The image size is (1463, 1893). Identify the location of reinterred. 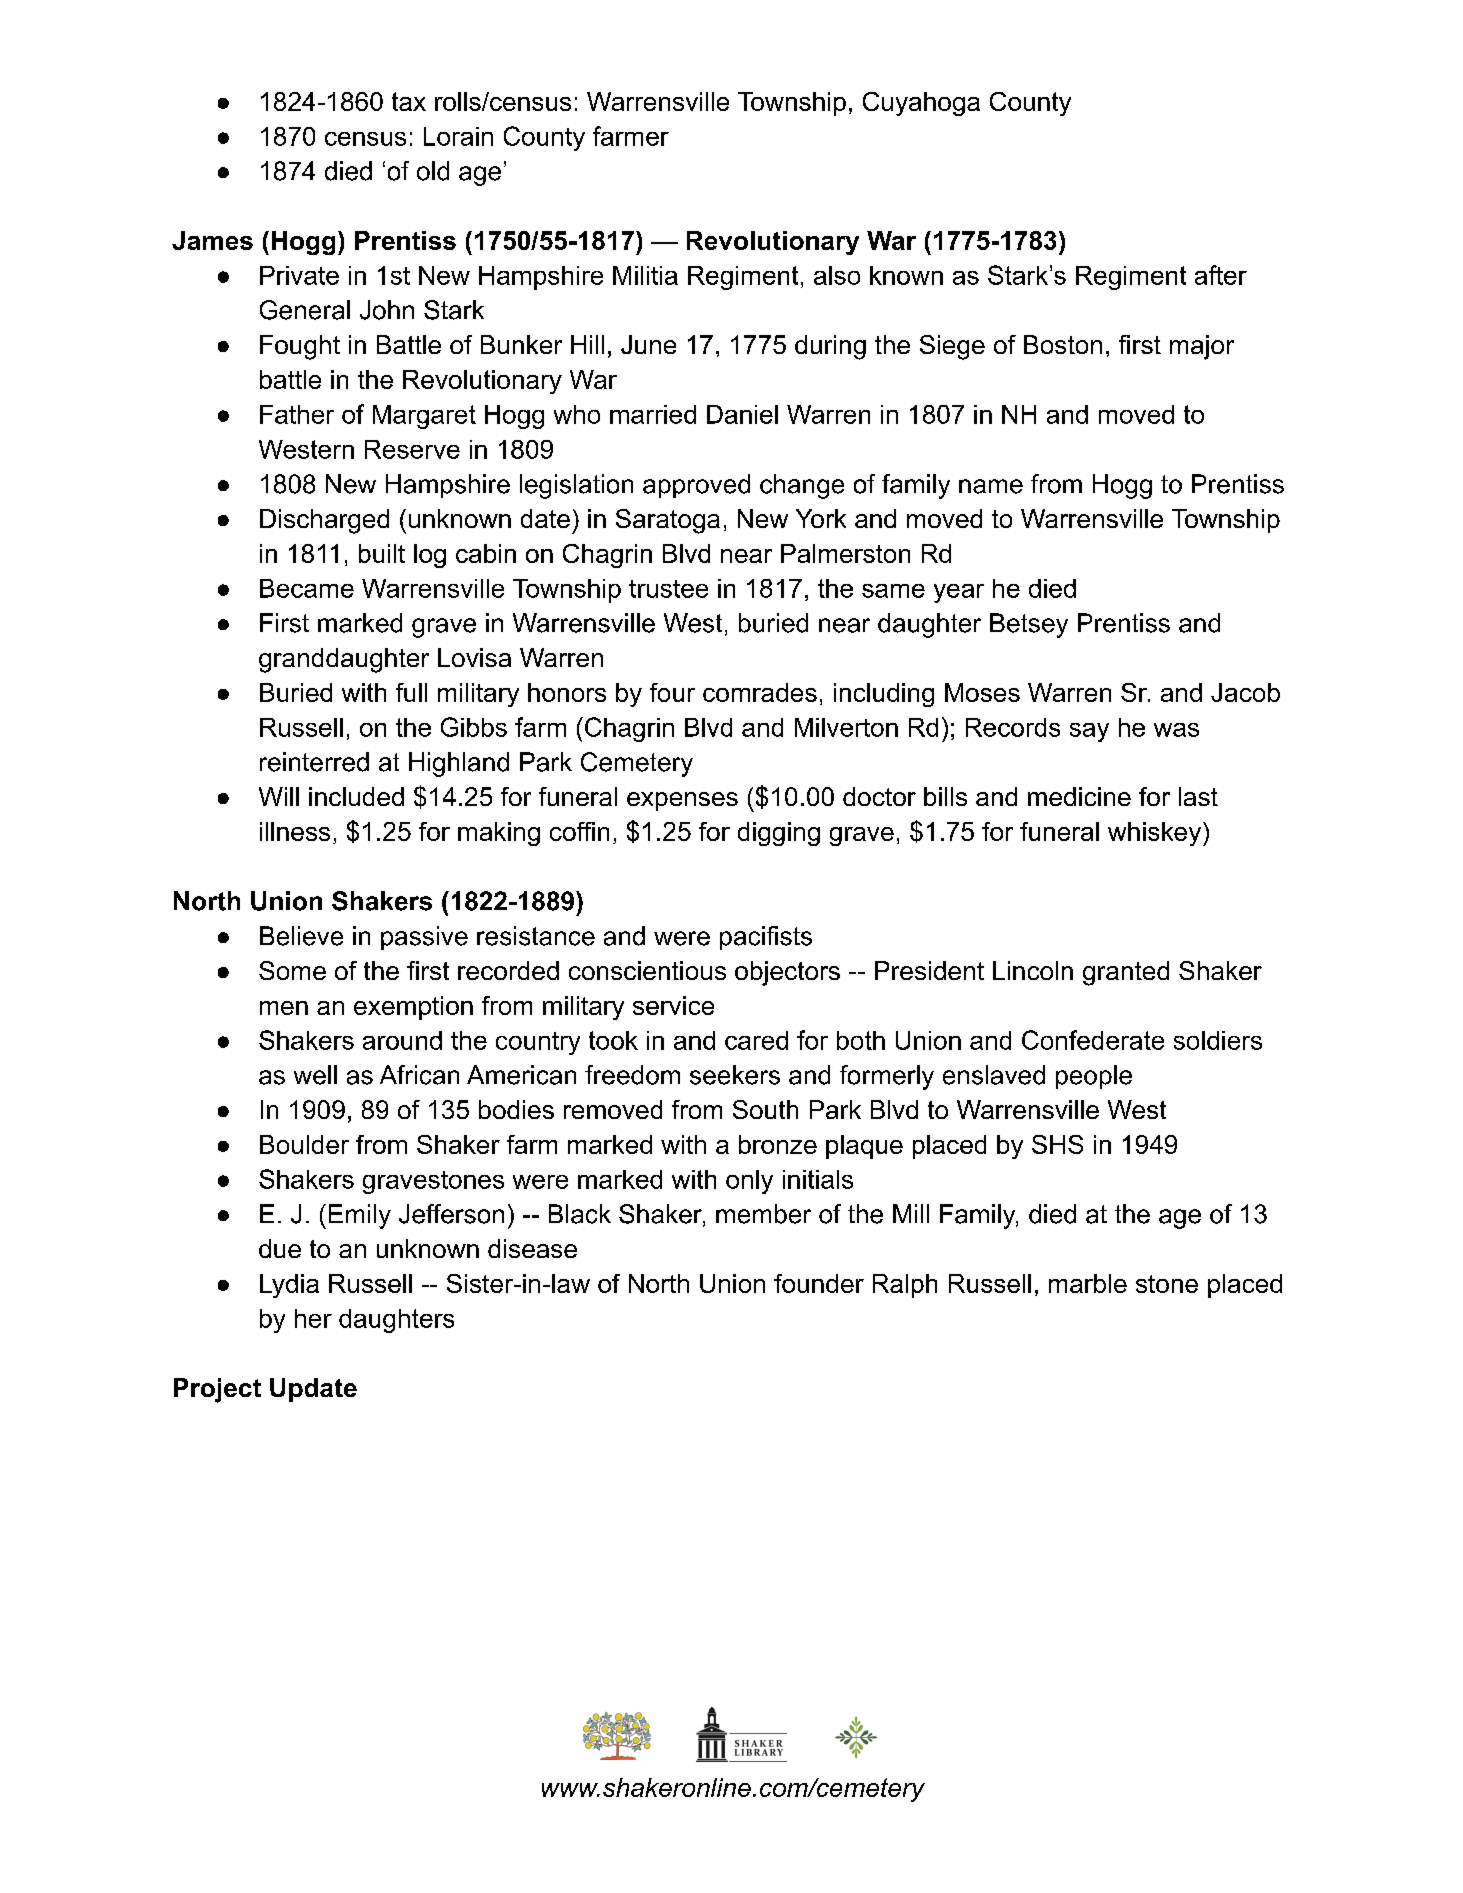
(314, 762).
